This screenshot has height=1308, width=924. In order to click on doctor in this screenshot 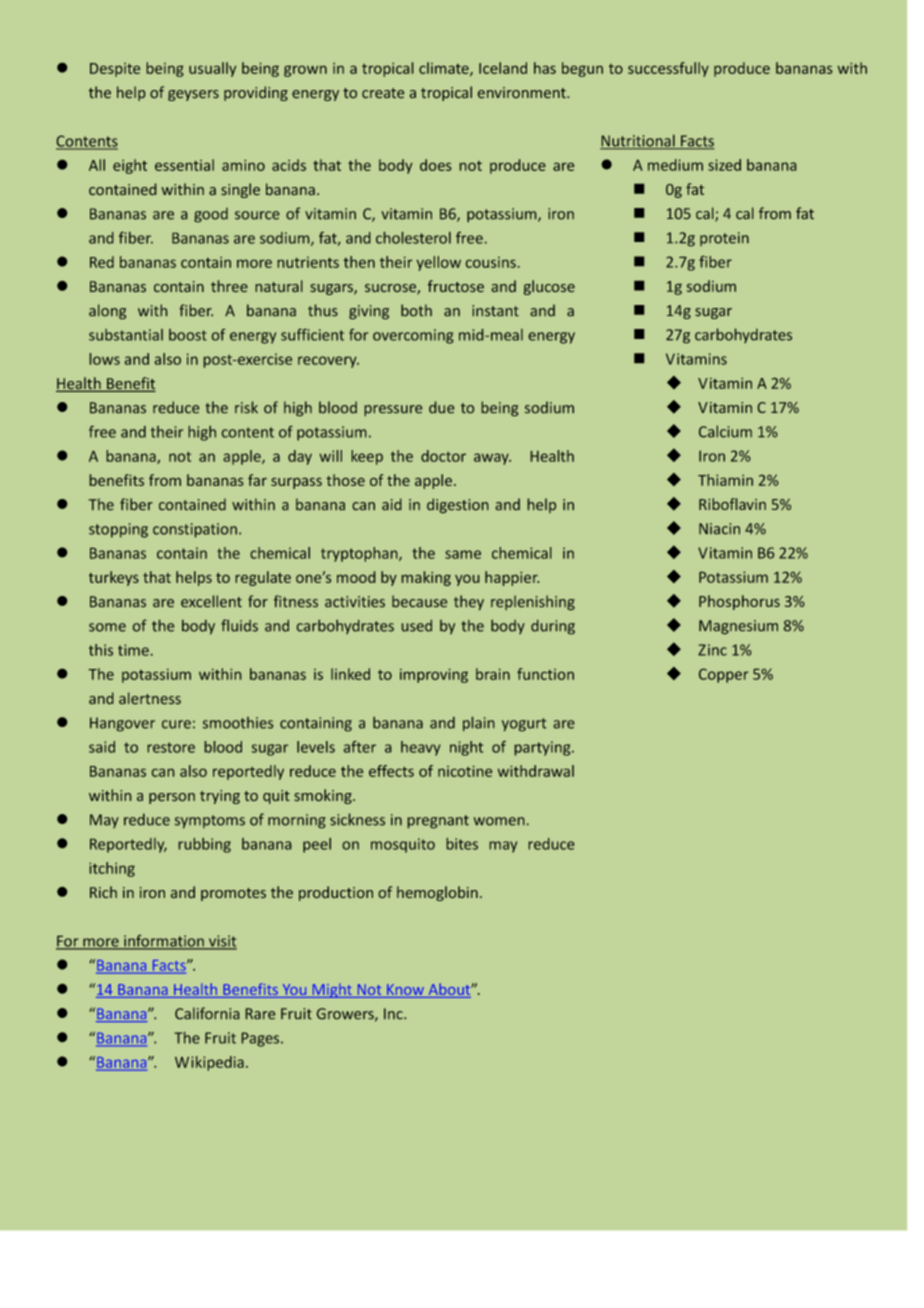, I will do `click(443, 456)`.
